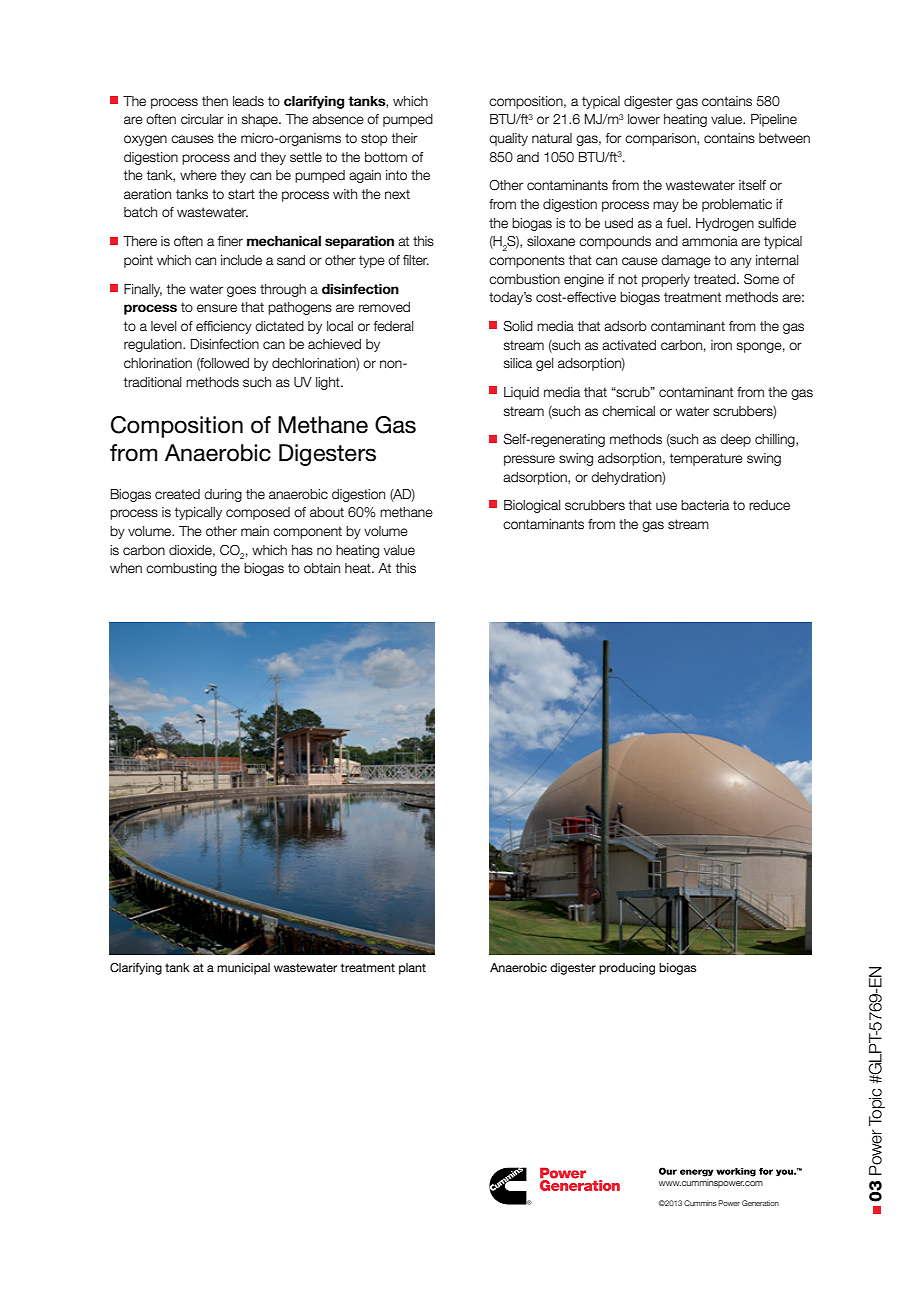 Image resolution: width=924 pixels, height=1308 pixels. I want to click on obtain, so click(322, 568).
